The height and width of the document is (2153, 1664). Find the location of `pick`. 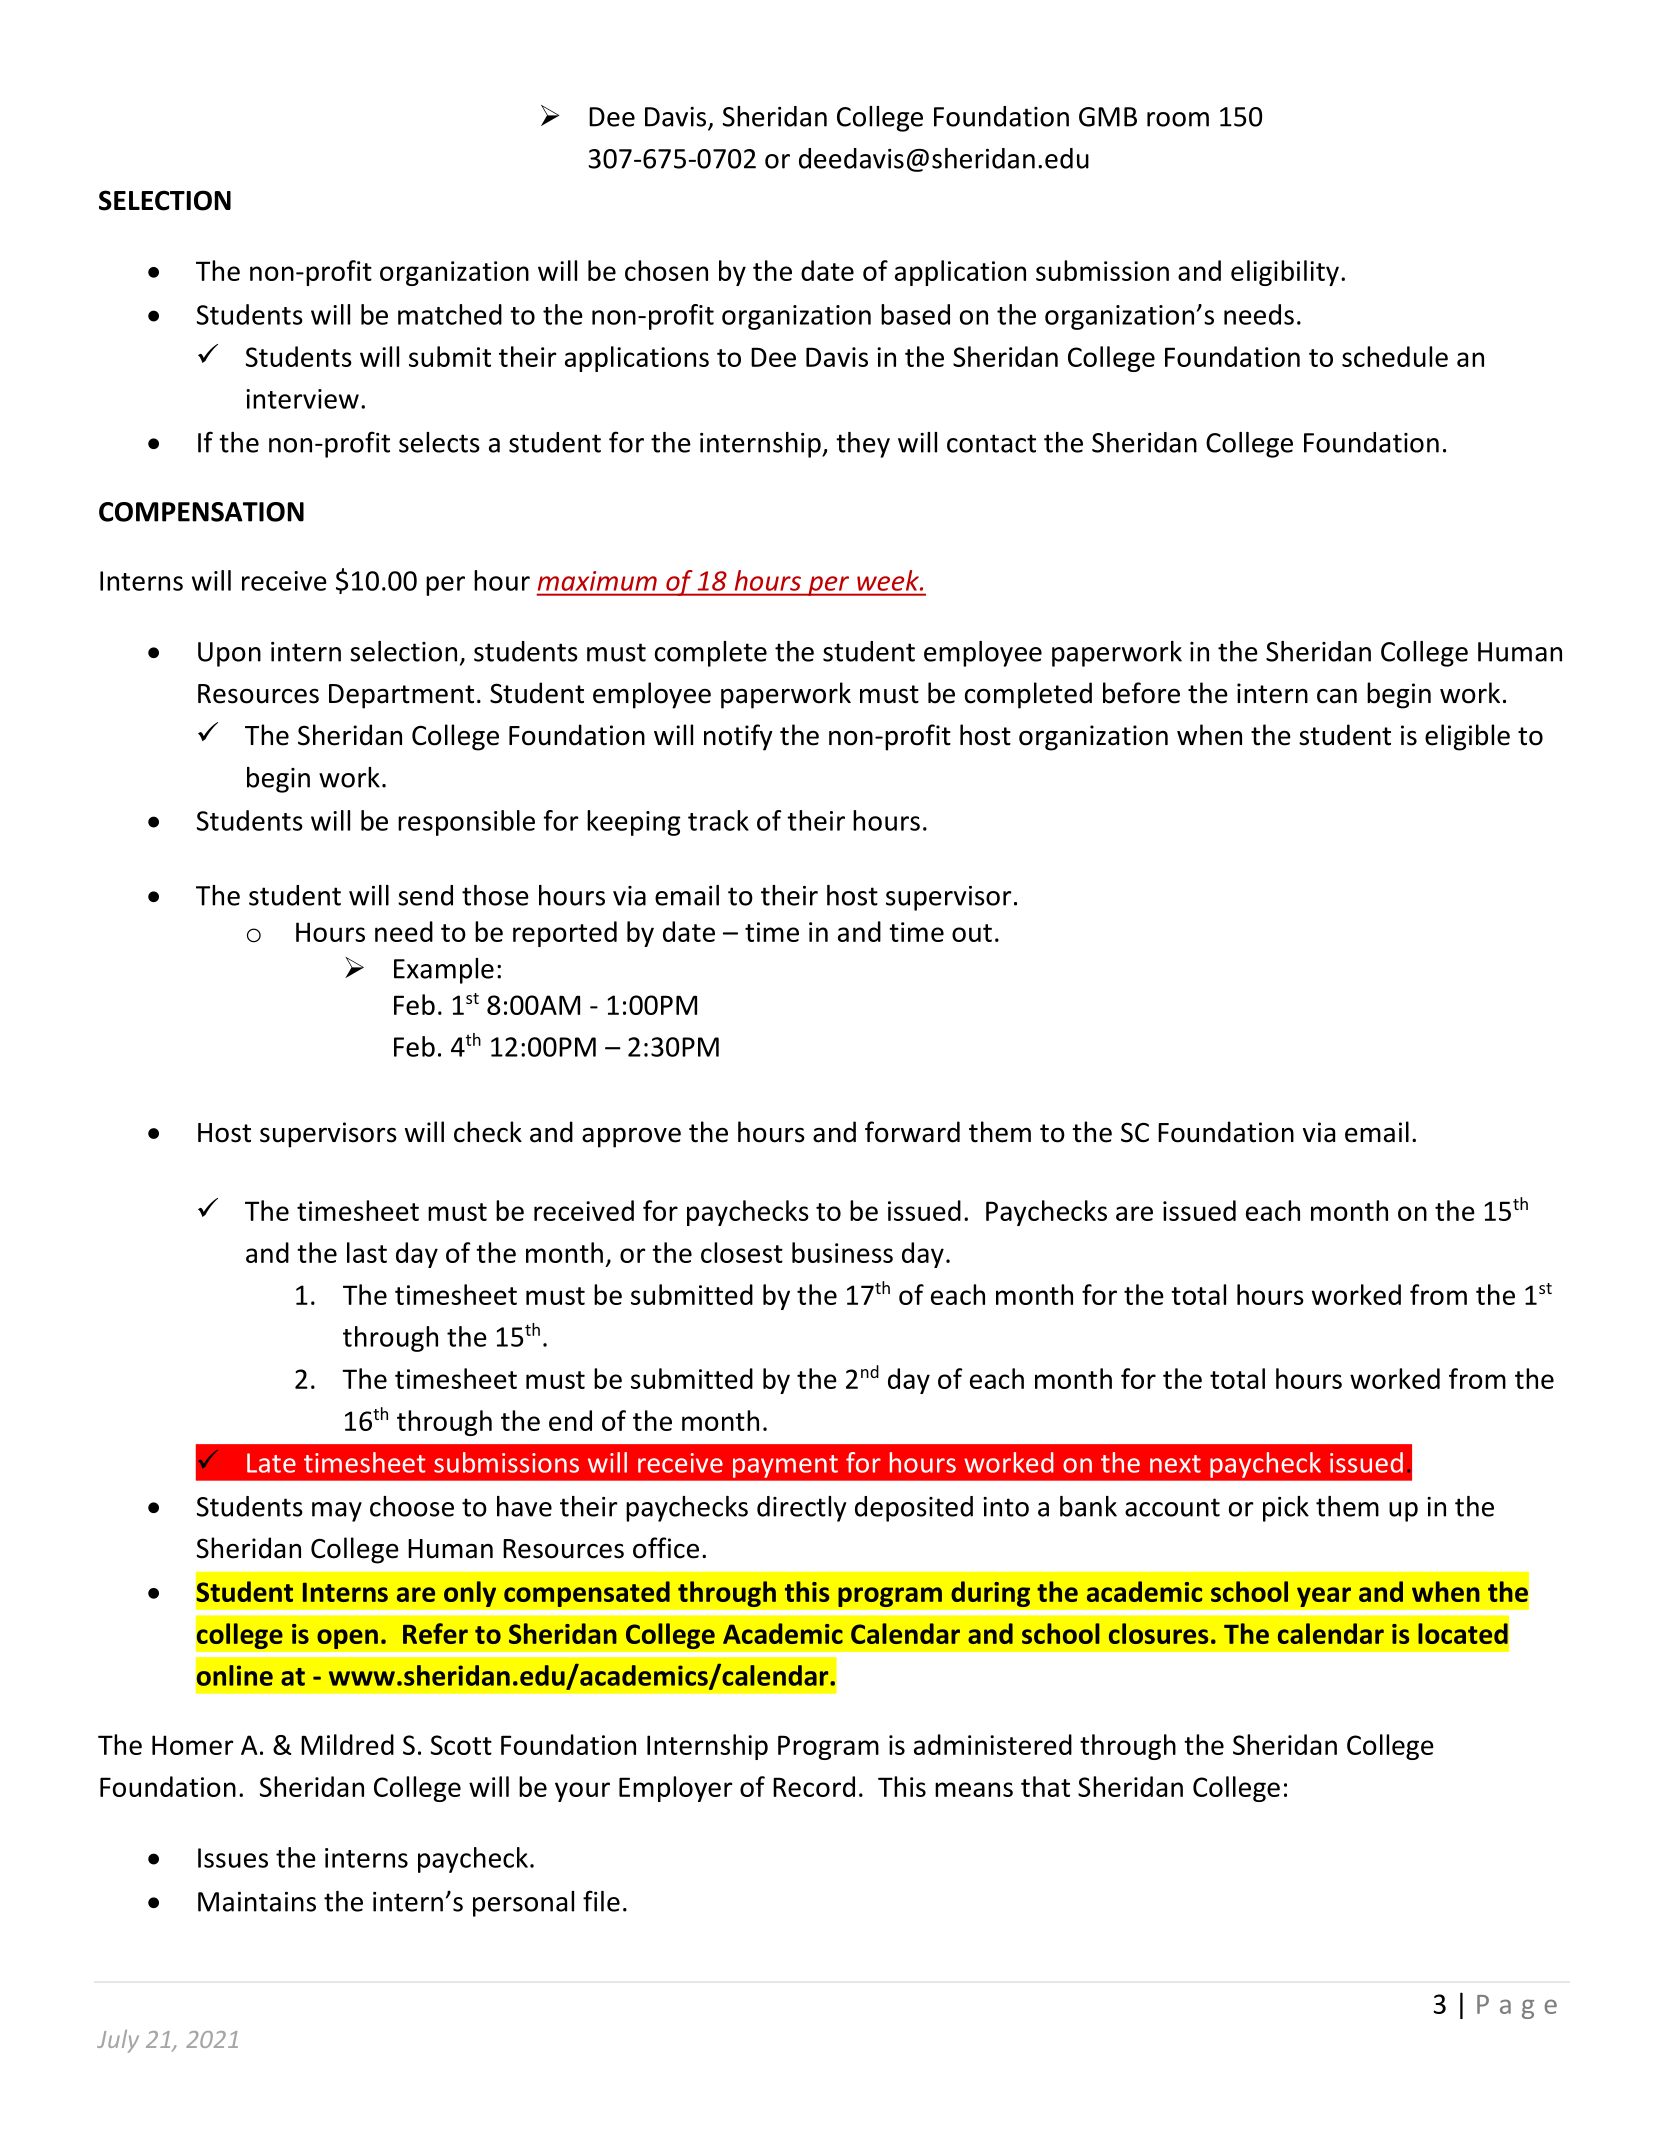

pick is located at coordinates (1286, 1509).
